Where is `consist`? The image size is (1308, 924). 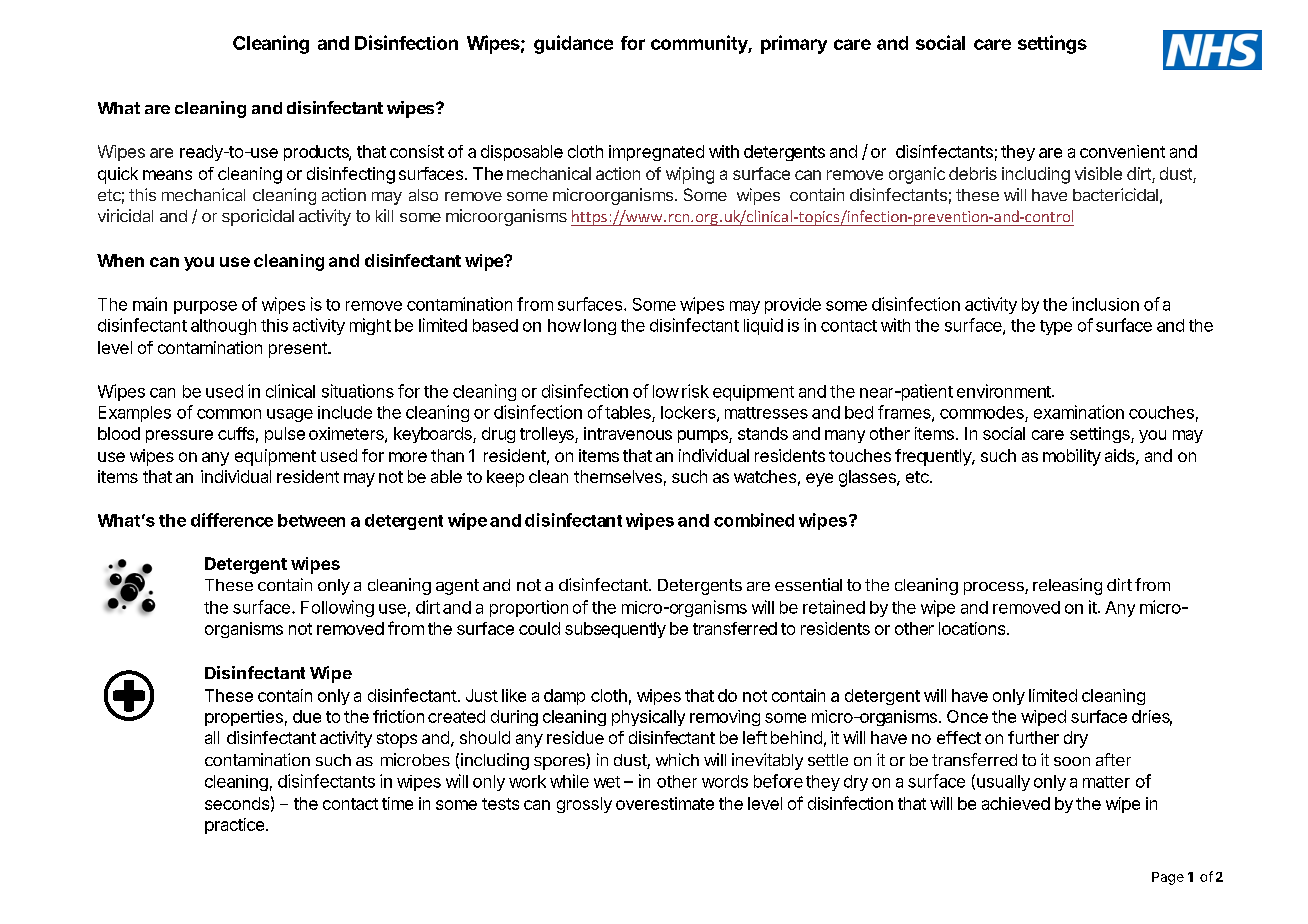
consist is located at coordinates (417, 151).
